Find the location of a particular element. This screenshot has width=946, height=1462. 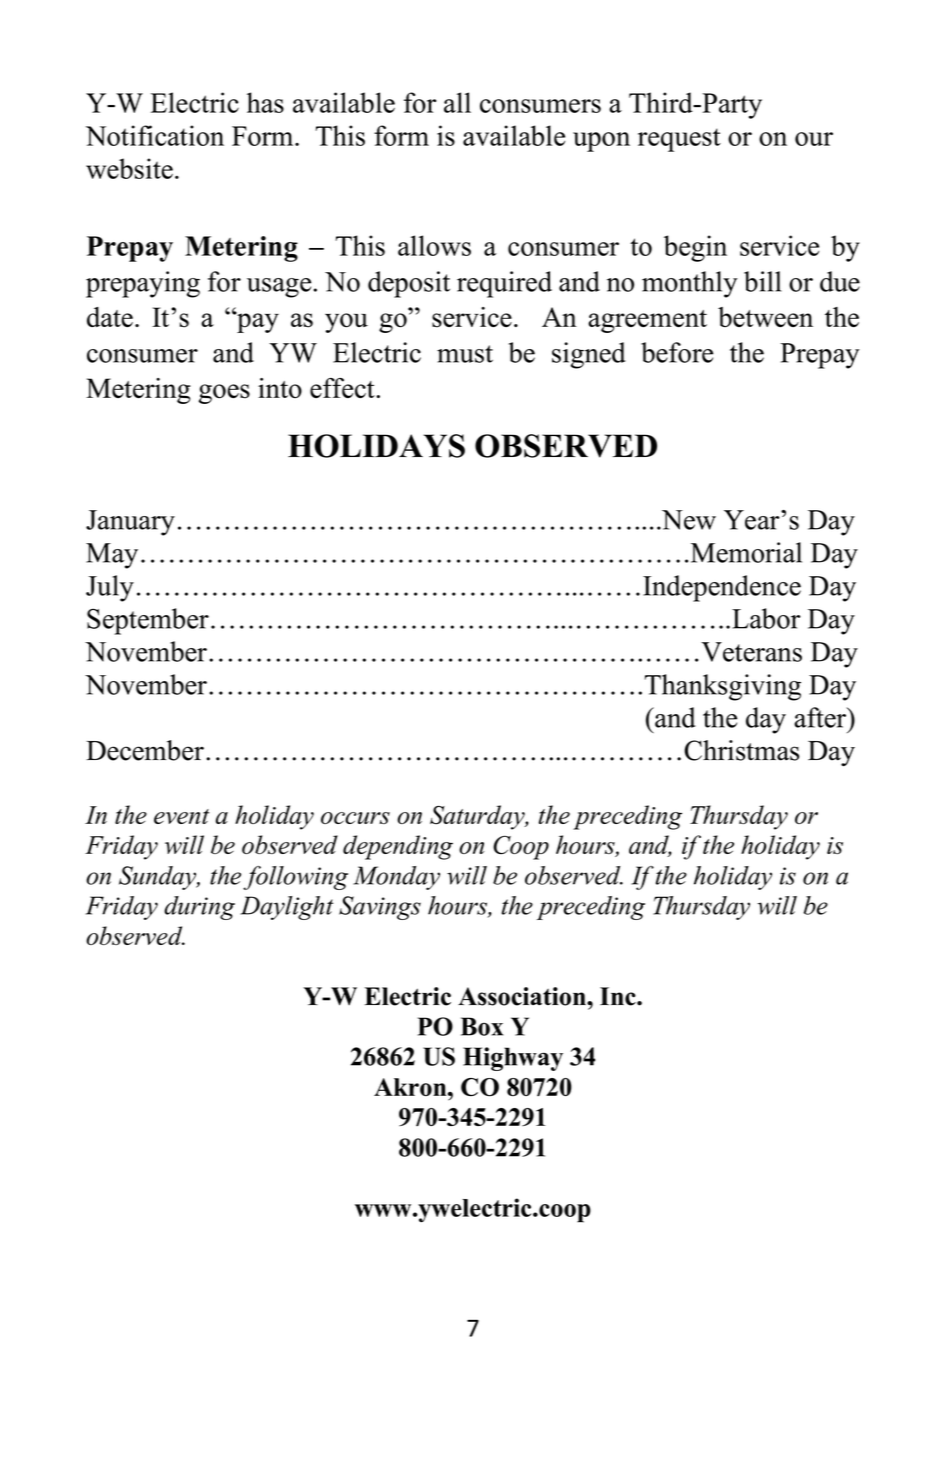

goes is located at coordinates (224, 394).
